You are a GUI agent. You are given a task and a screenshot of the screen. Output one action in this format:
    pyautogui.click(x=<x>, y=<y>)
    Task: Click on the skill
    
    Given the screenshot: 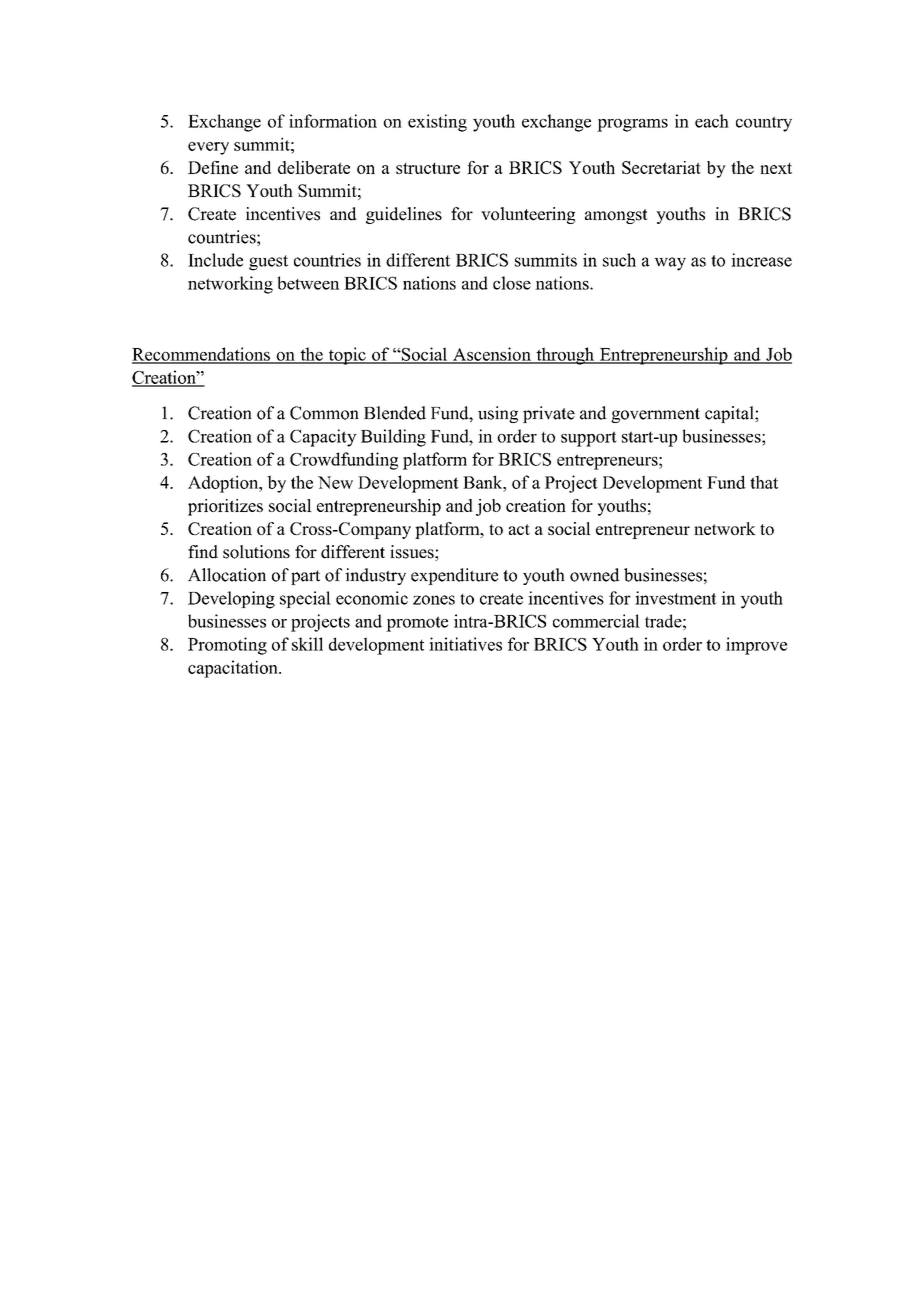 What is the action you would take?
    pyautogui.click(x=307, y=644)
